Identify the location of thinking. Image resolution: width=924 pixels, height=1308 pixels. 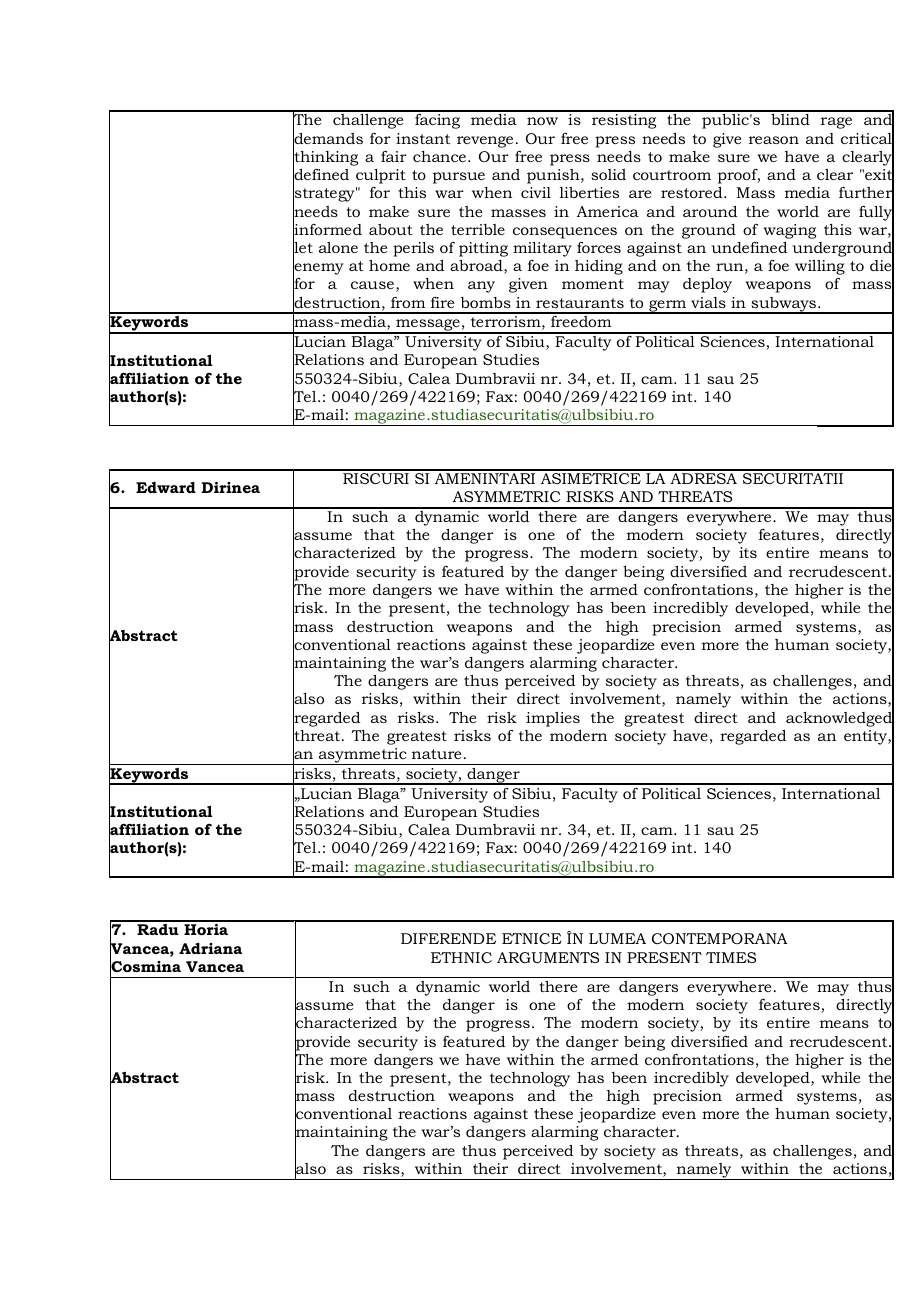
(325, 158).
